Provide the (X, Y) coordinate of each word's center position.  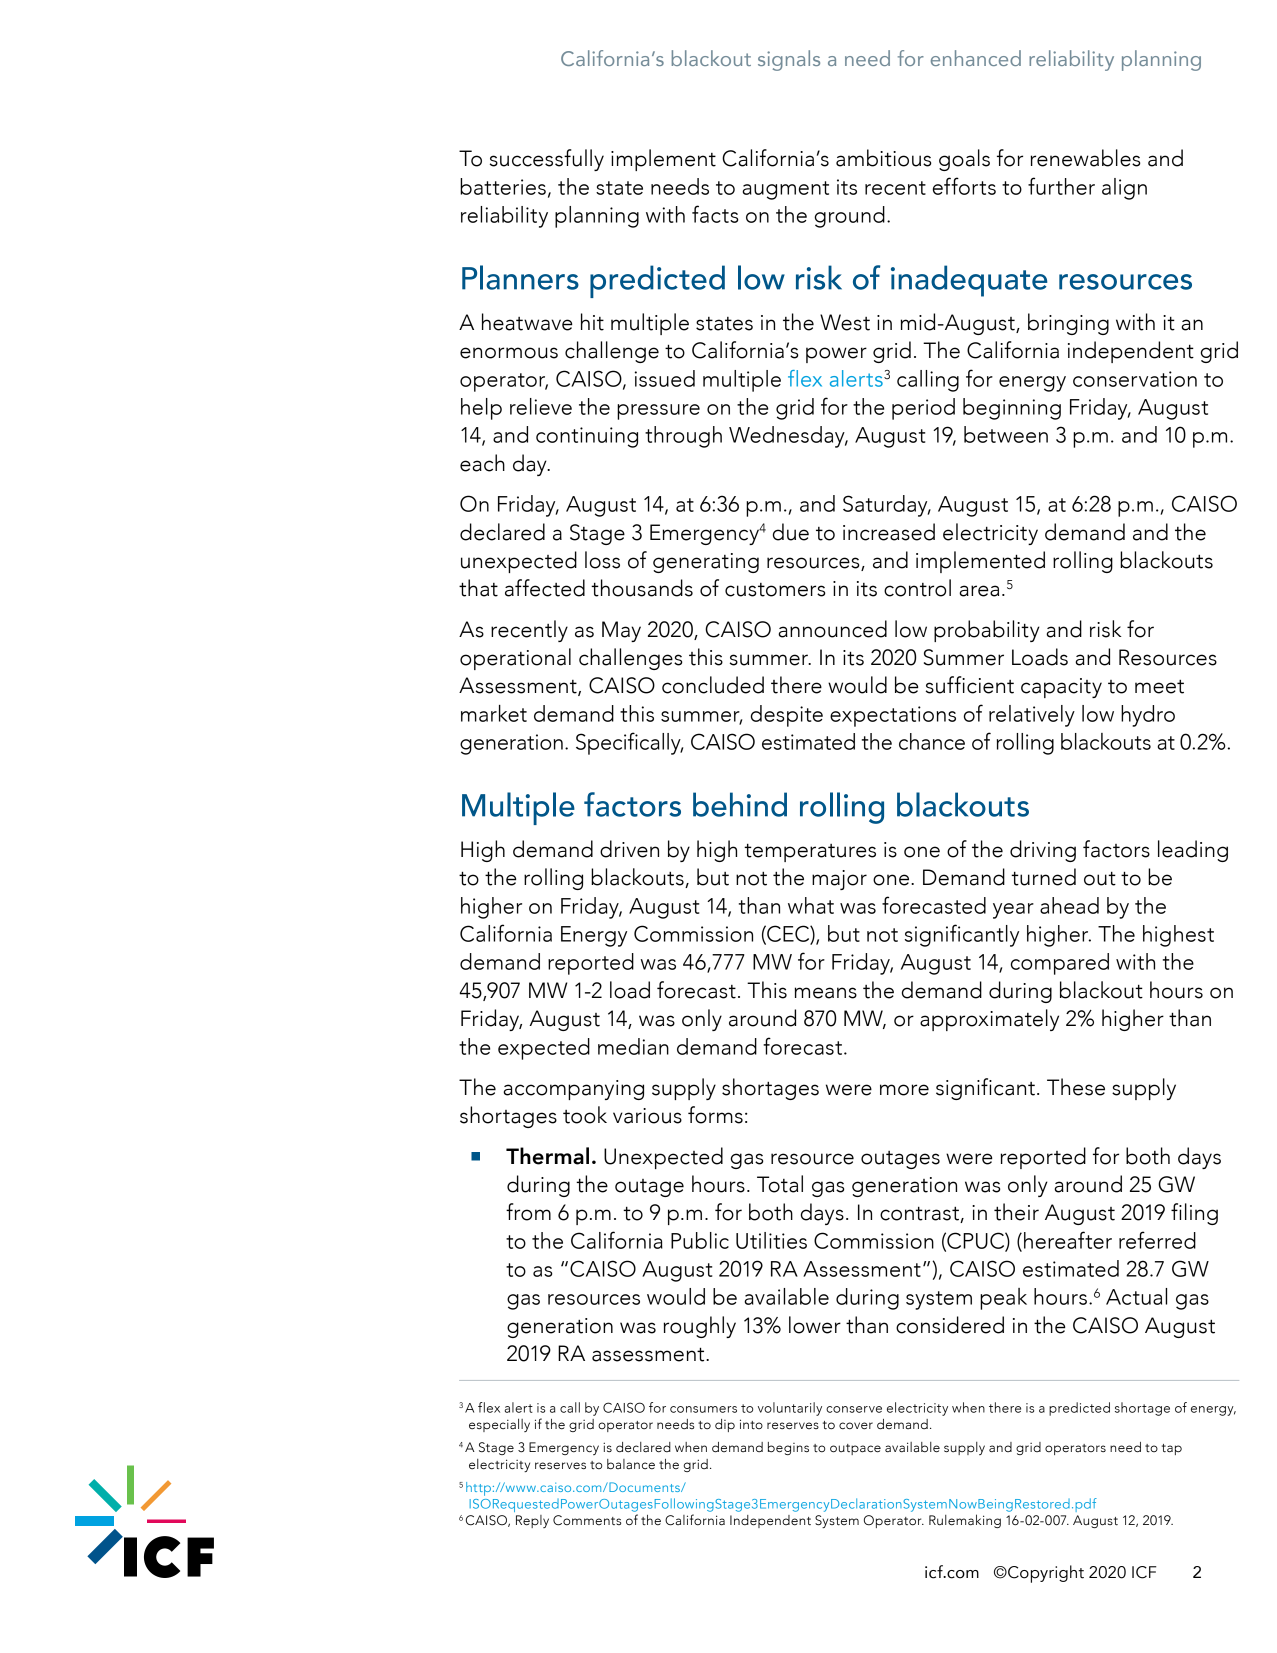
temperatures (810, 852)
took (585, 1115)
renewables (1085, 158)
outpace (855, 1449)
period (923, 409)
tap (1172, 1449)
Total (780, 1184)
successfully (547, 160)
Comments (587, 1520)
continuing (587, 437)
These (1076, 1087)
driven (629, 849)
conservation (1135, 379)
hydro (1148, 716)
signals (789, 60)
